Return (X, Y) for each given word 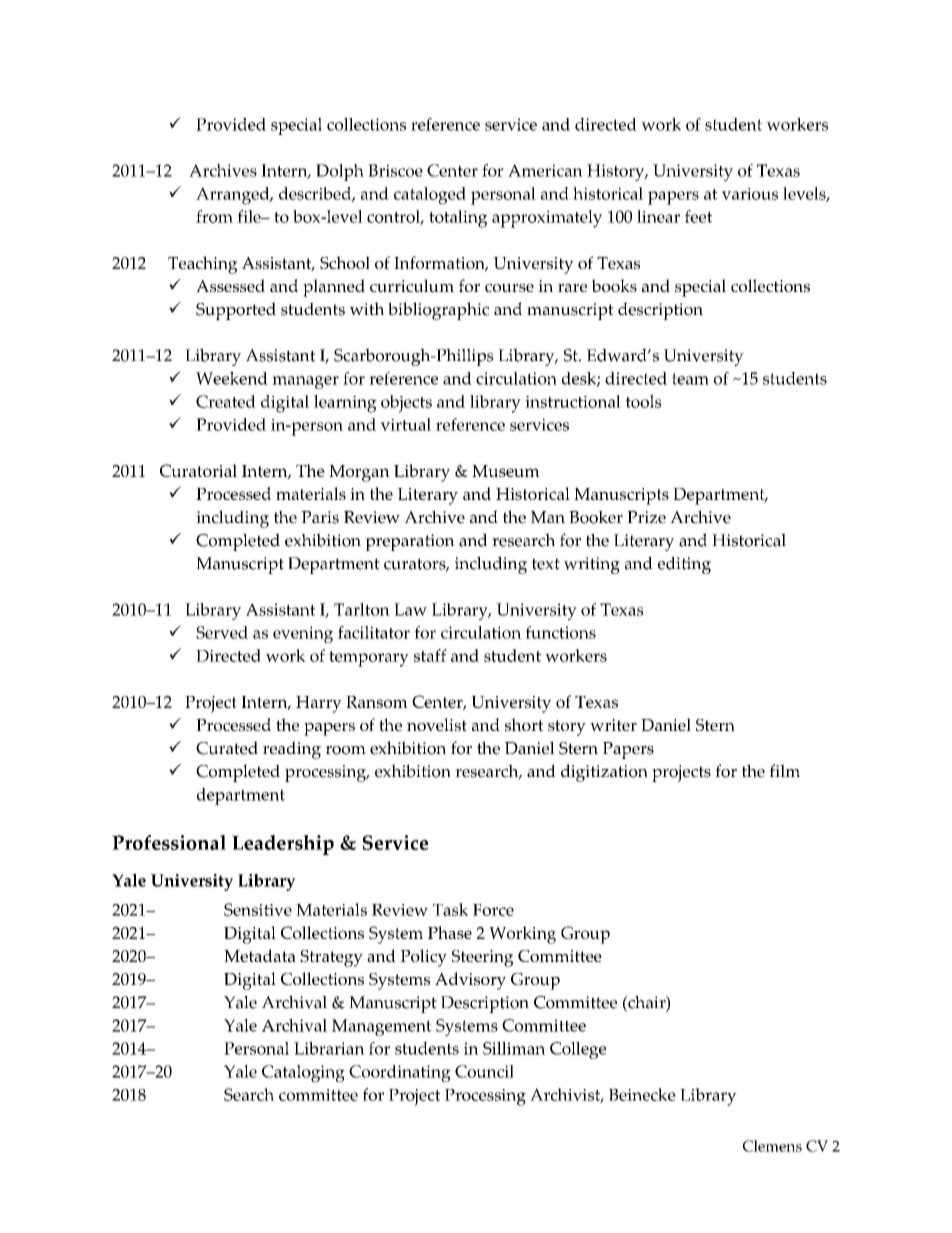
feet (698, 216)
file (250, 216)
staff (430, 655)
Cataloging (303, 1073)
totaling (458, 219)
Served (222, 632)
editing (684, 565)
